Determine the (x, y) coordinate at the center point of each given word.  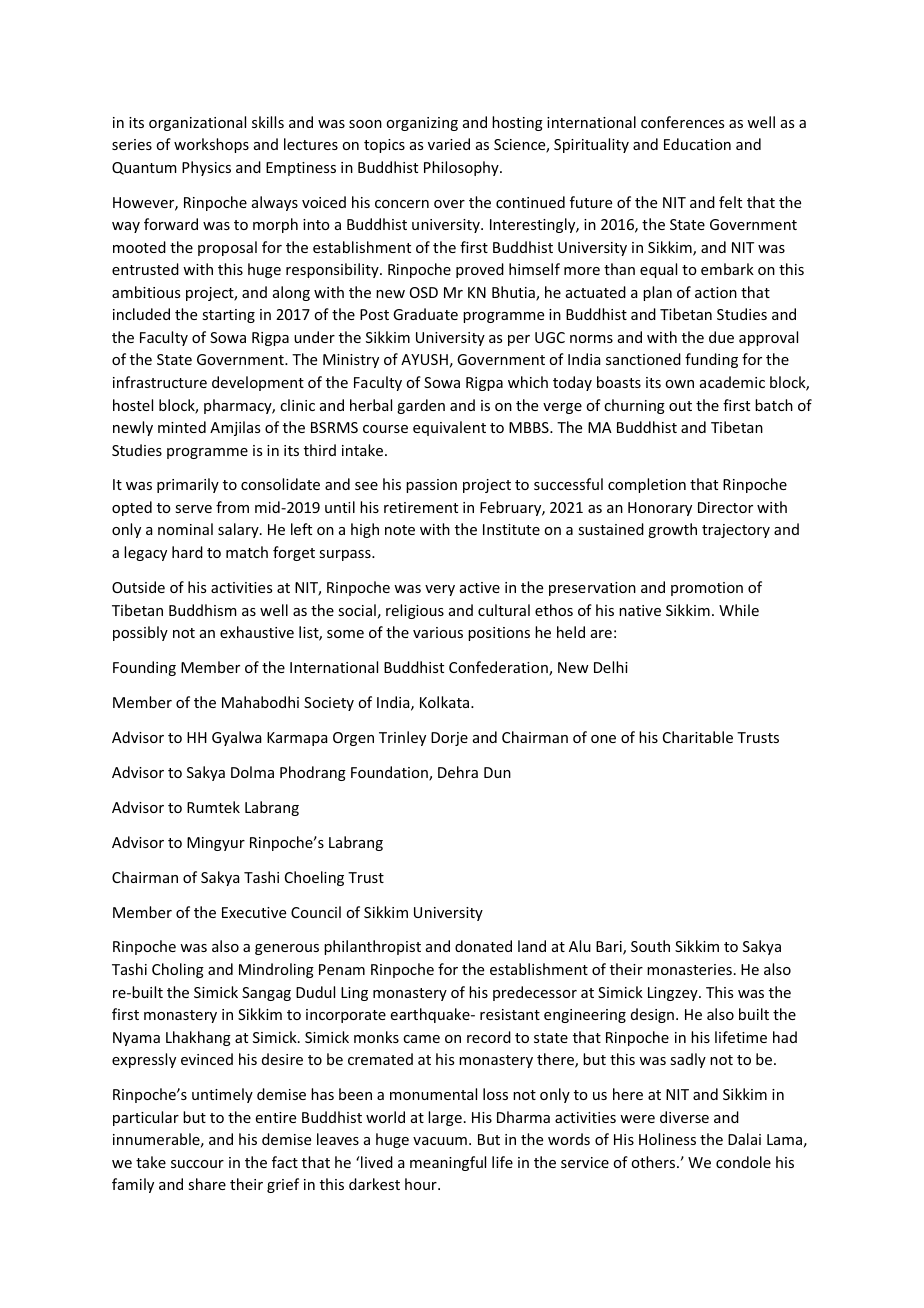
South (650, 946)
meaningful (448, 1163)
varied (449, 144)
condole (743, 1162)
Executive (254, 912)
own (679, 384)
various (438, 632)
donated (483, 946)
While (739, 610)
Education (697, 144)
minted (182, 427)
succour (197, 1164)
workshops (211, 145)
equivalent (449, 428)
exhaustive (257, 632)
